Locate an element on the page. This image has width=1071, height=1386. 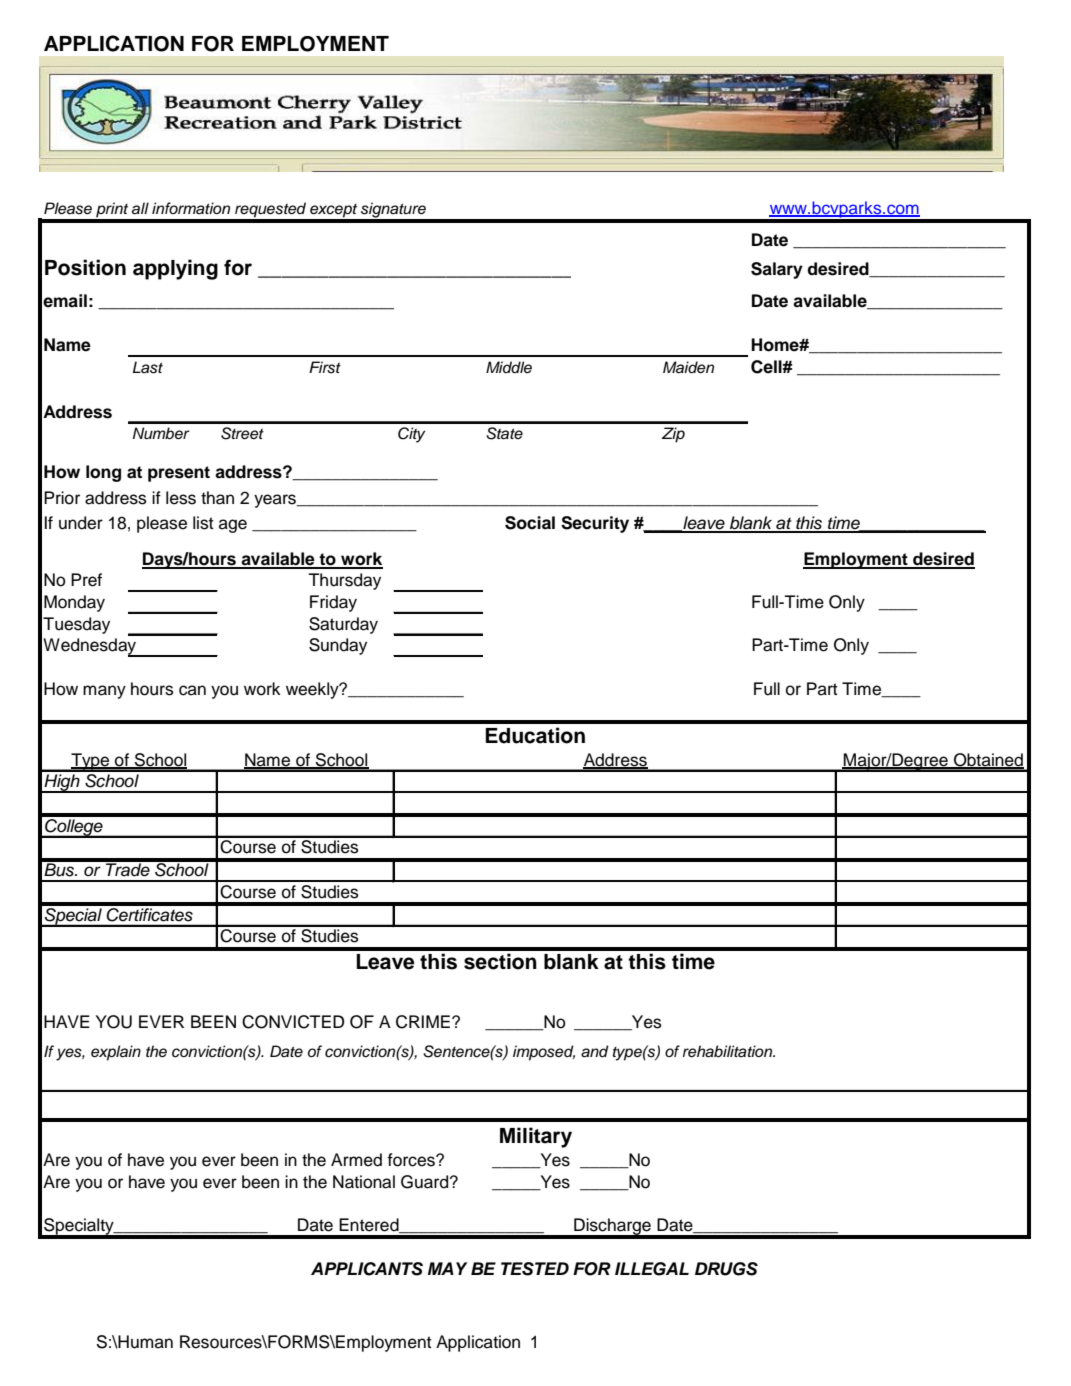
many is located at coordinates (104, 692).
